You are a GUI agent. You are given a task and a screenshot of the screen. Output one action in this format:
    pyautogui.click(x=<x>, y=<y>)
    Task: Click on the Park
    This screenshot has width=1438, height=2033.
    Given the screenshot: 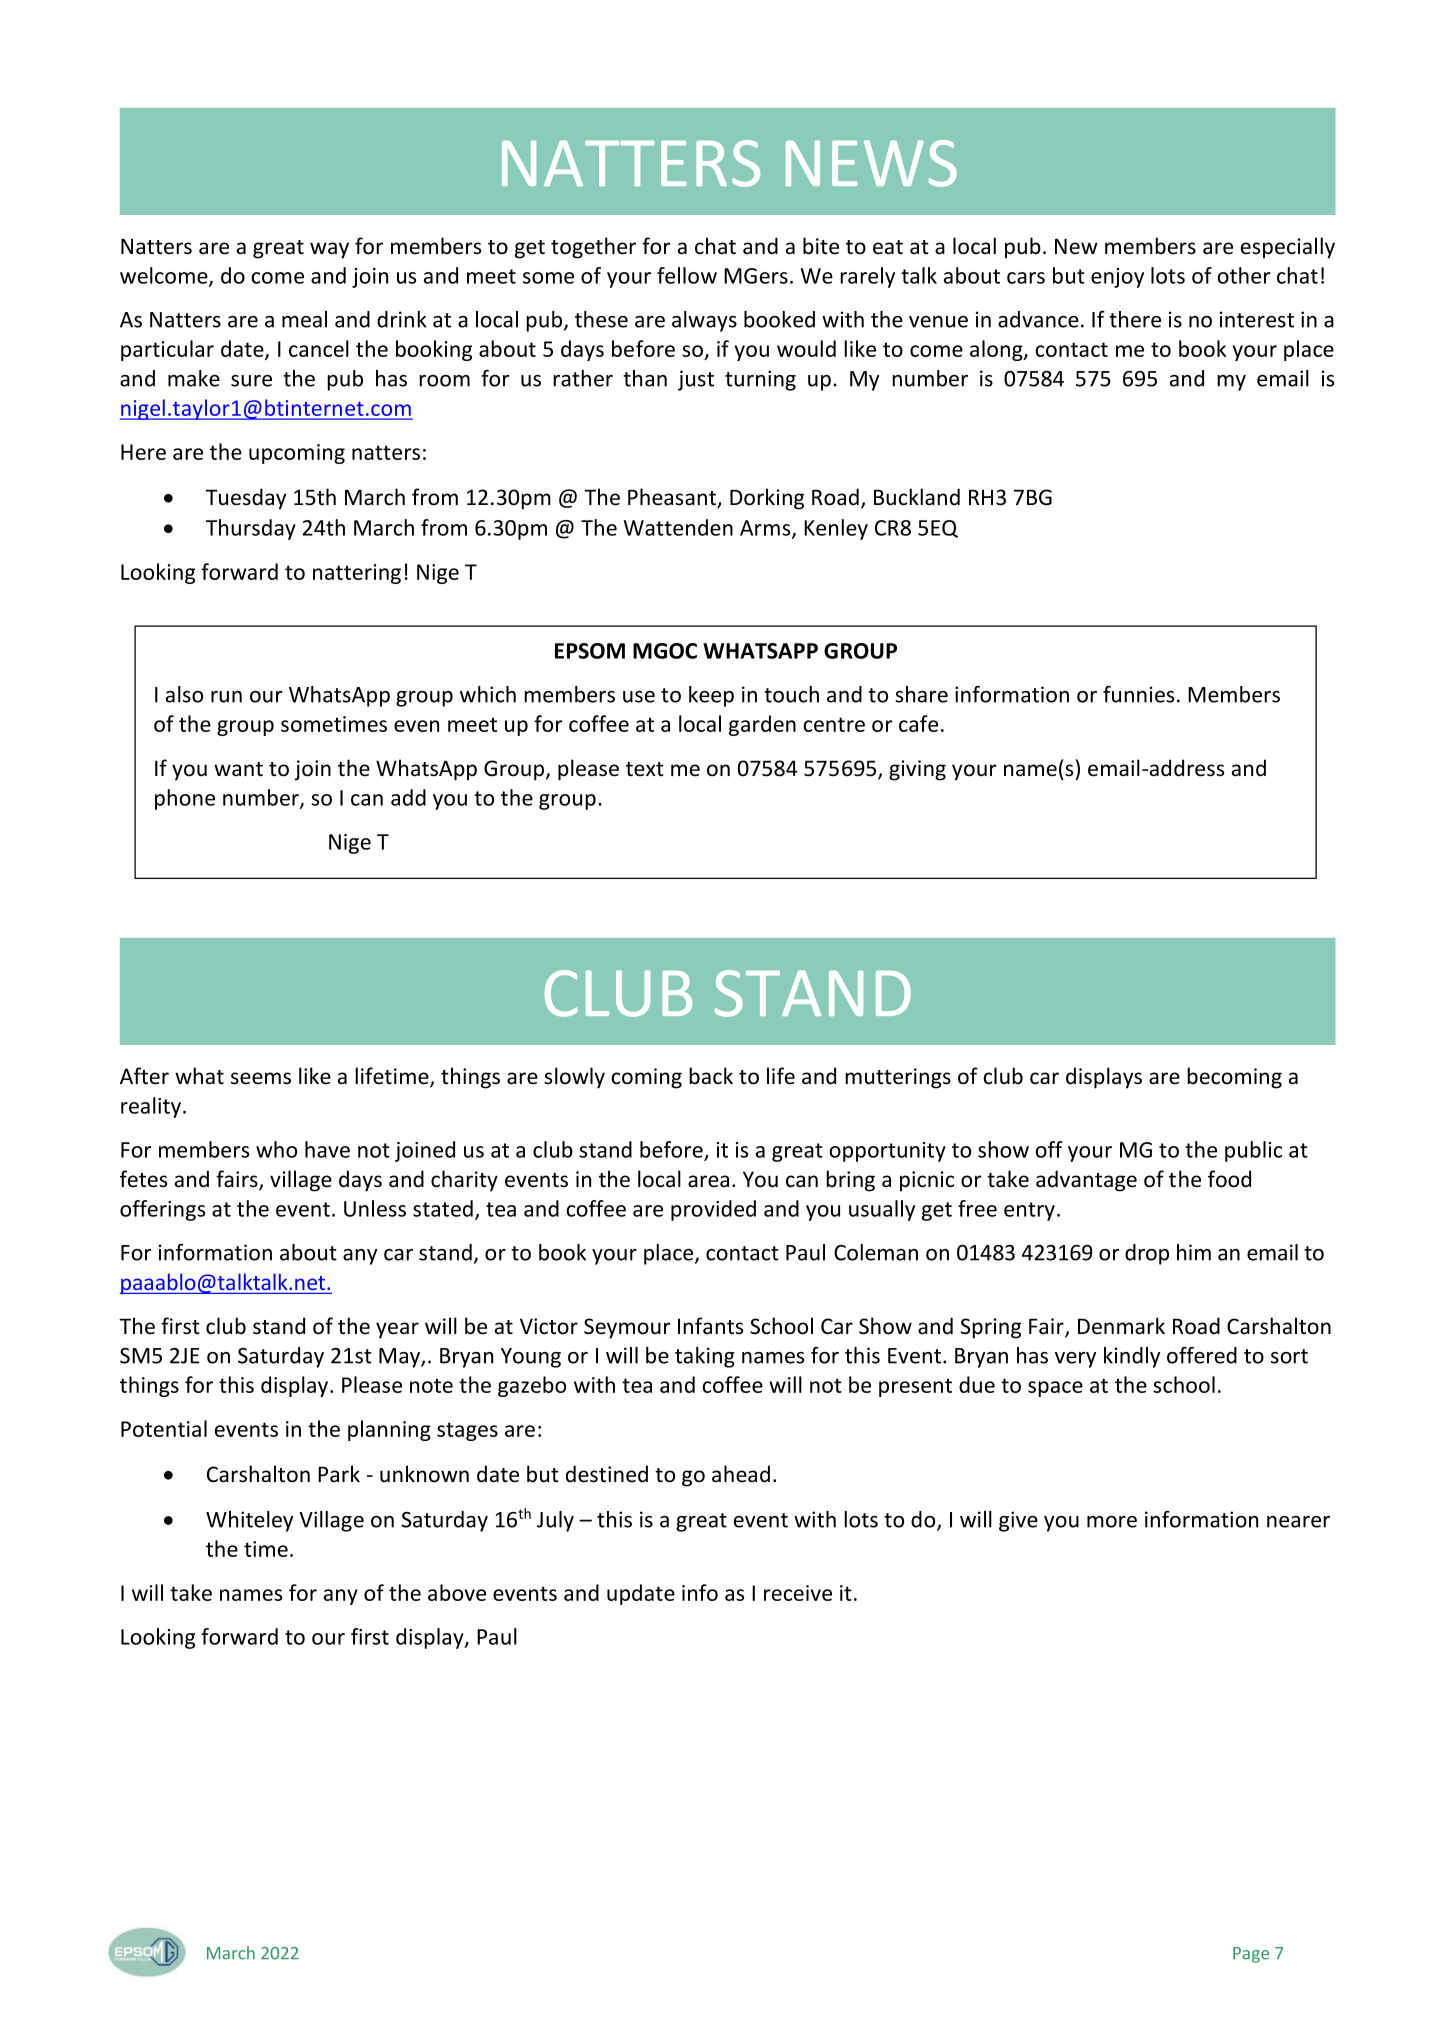 What is the action you would take?
    pyautogui.click(x=339, y=1473)
